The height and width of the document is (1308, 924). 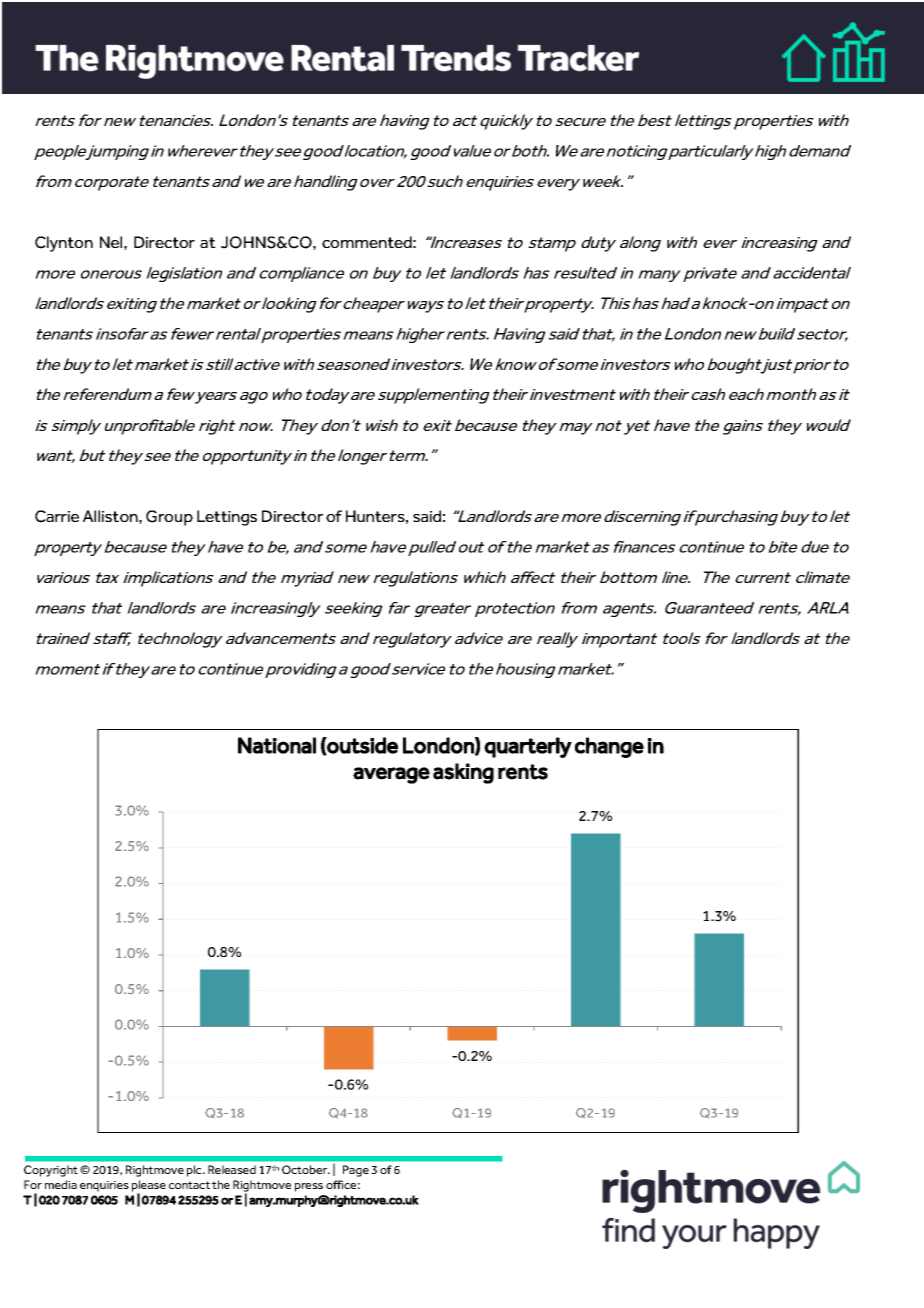 I want to click on please, so click(x=149, y=1187).
